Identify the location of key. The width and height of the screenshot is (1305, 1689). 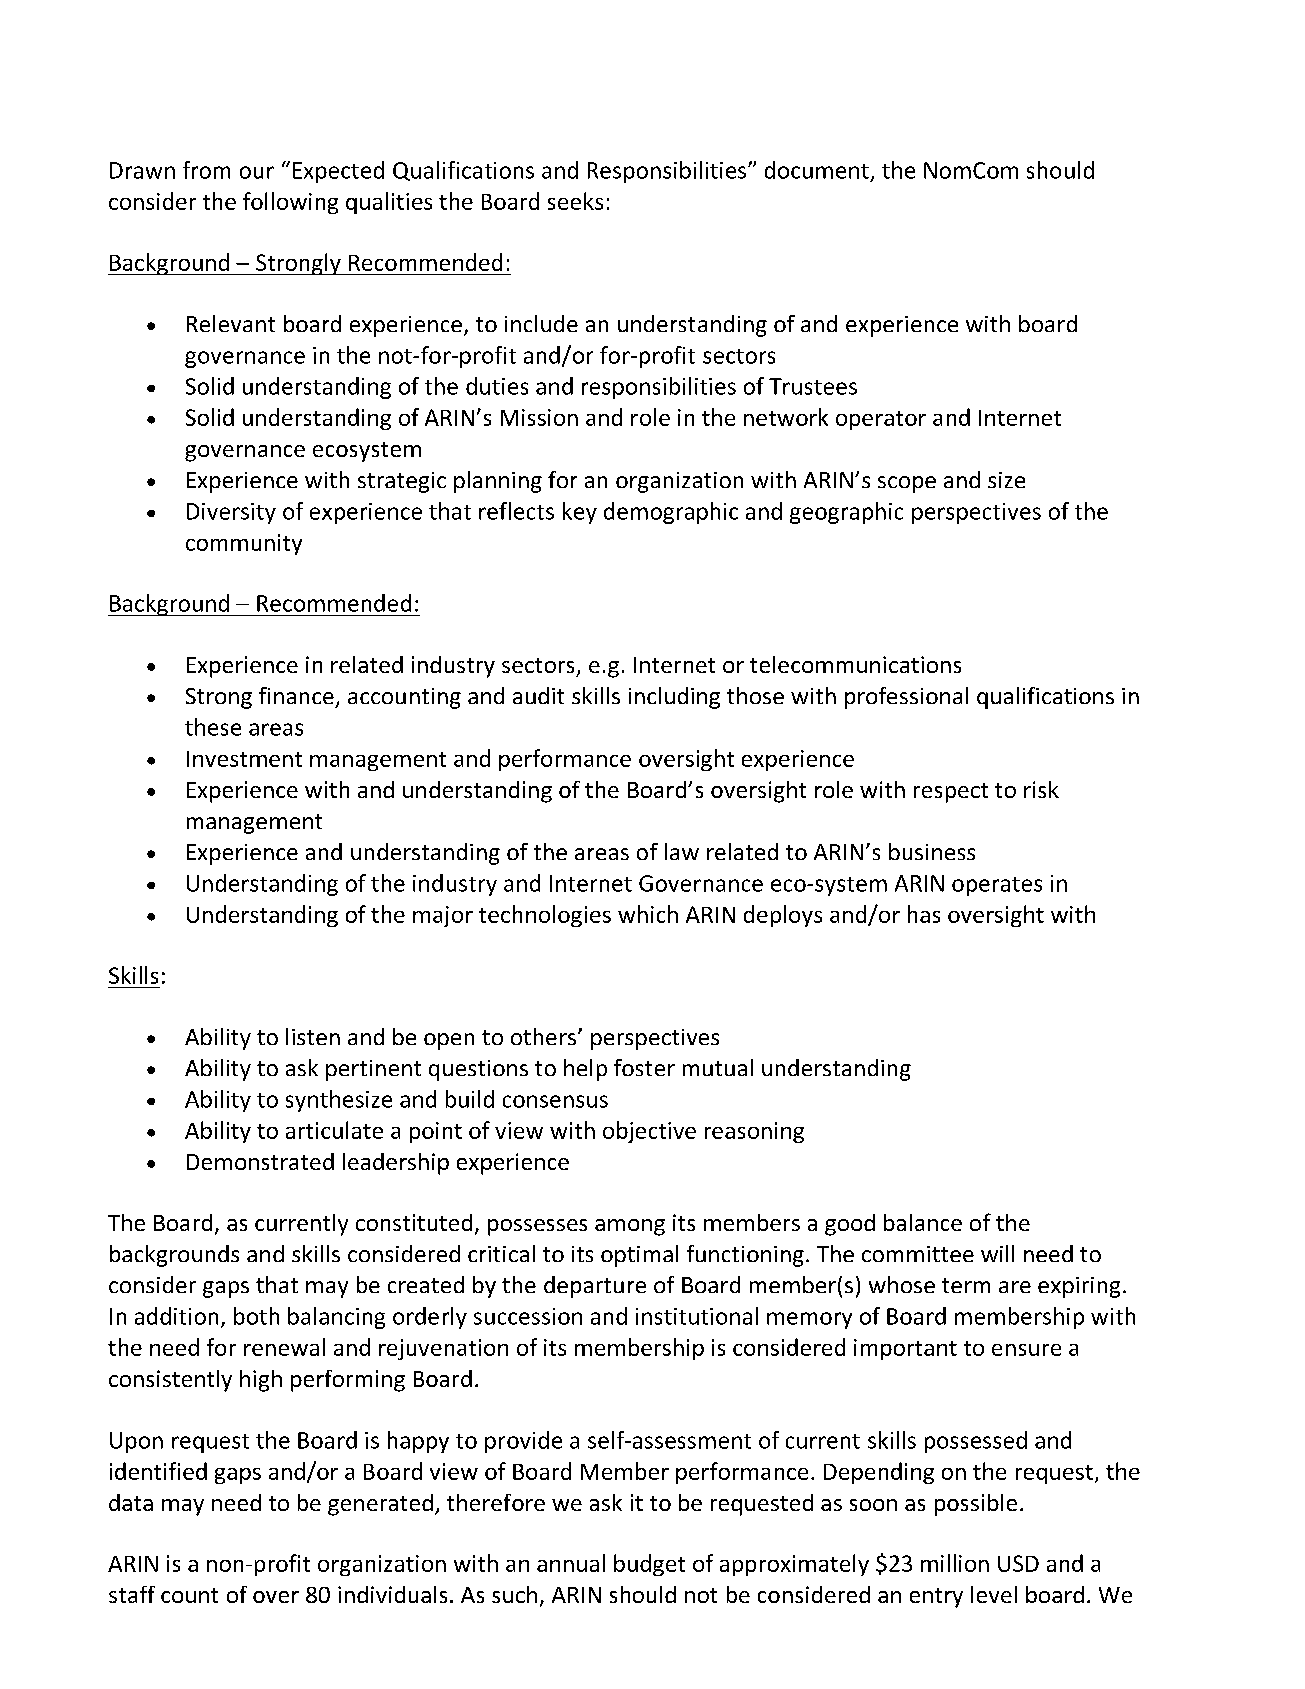
(580, 513).
